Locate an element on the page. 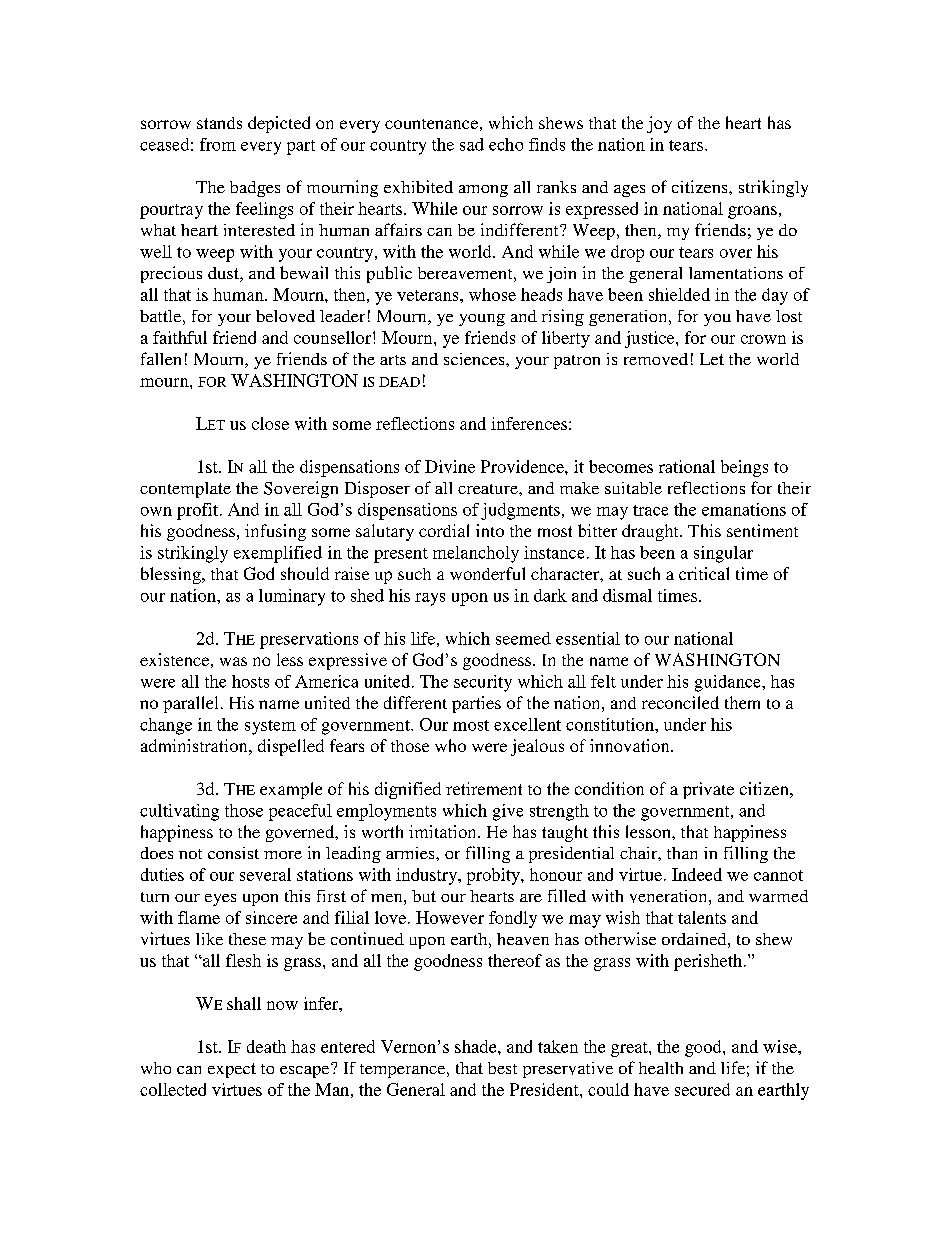 This page has width=952, height=1233. shade is located at coordinates (477, 1046).
